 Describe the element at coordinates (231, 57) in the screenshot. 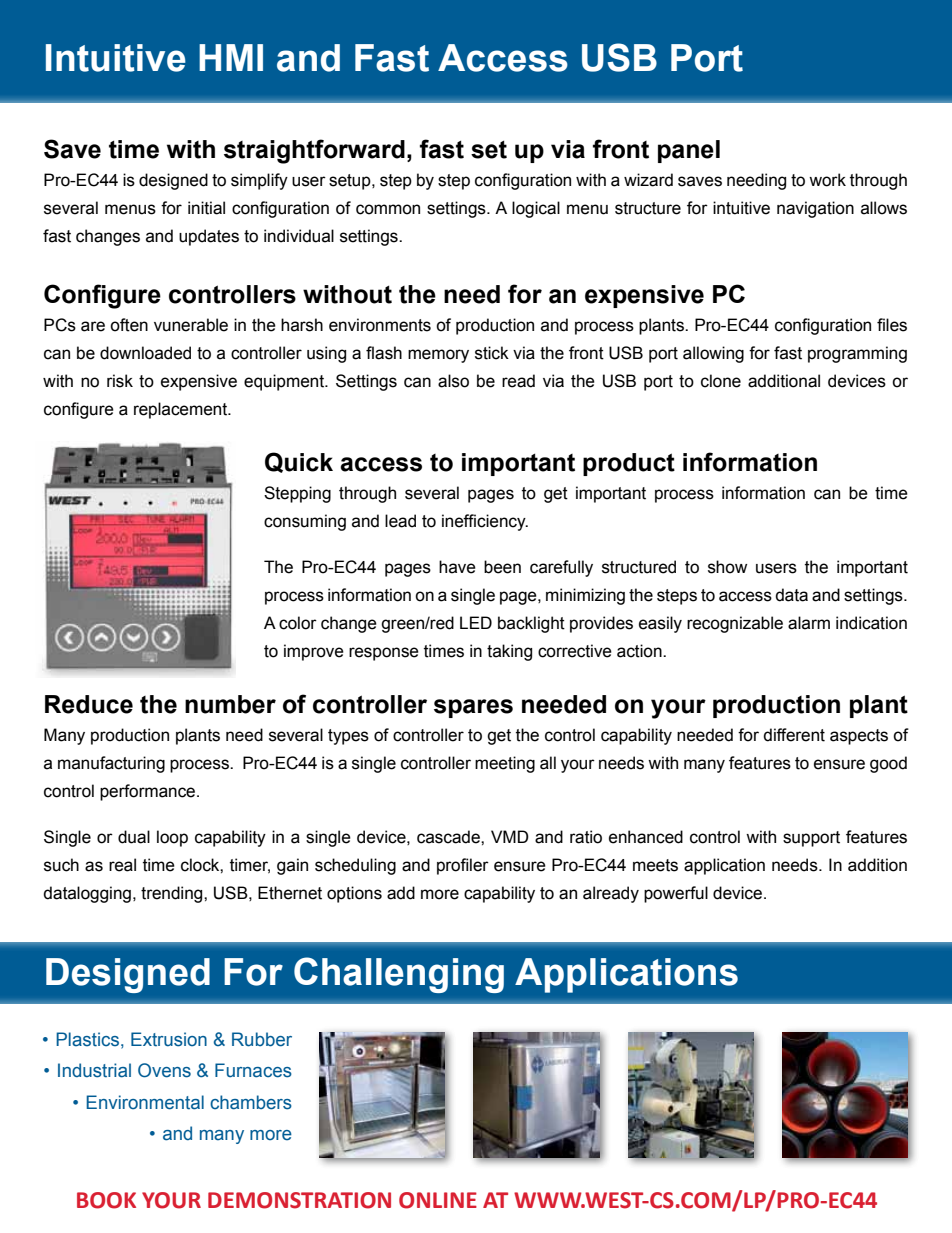

I see `HMI` at that location.
